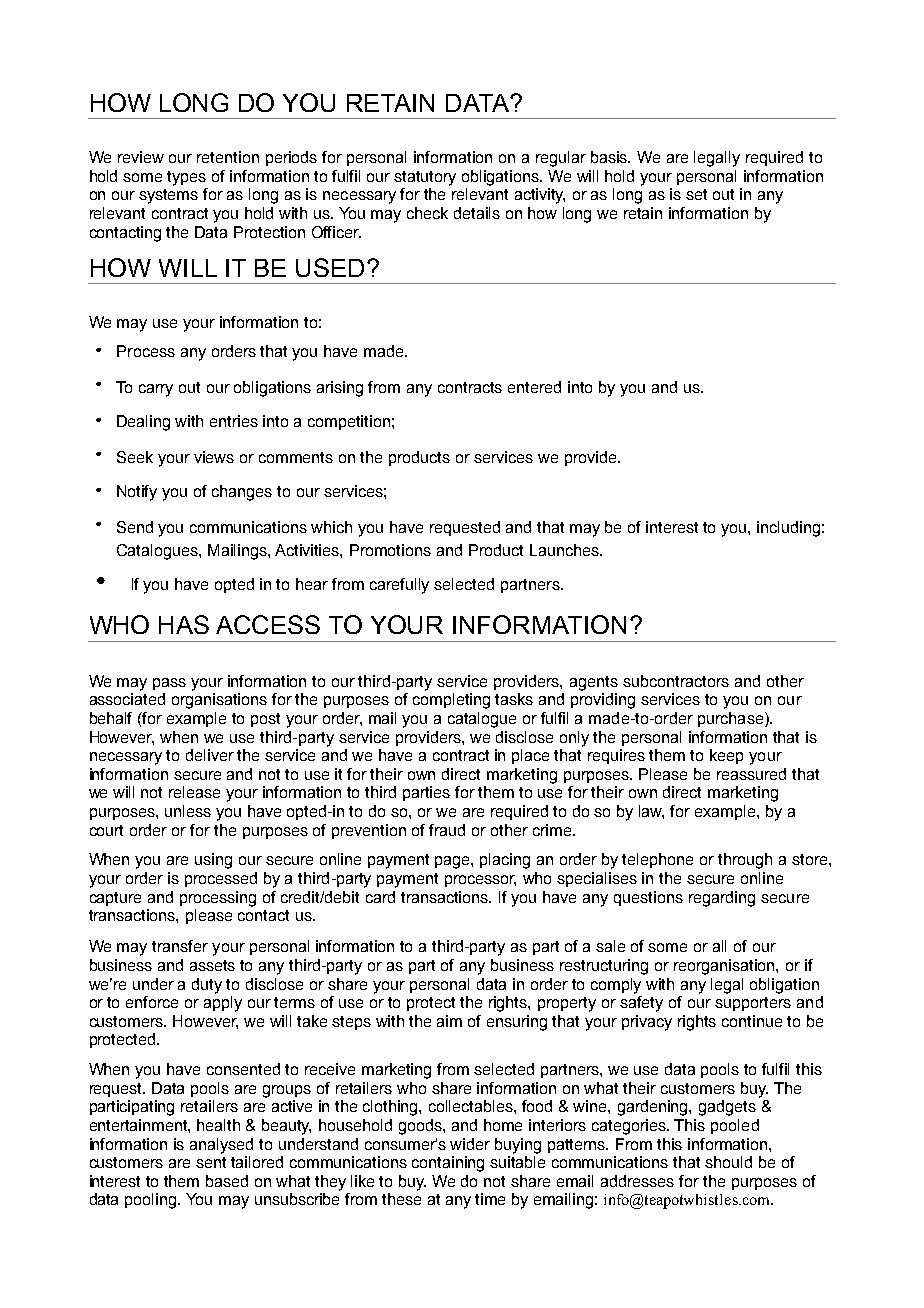 Image resolution: width=924 pixels, height=1308 pixels. I want to click on based, so click(227, 1181).
